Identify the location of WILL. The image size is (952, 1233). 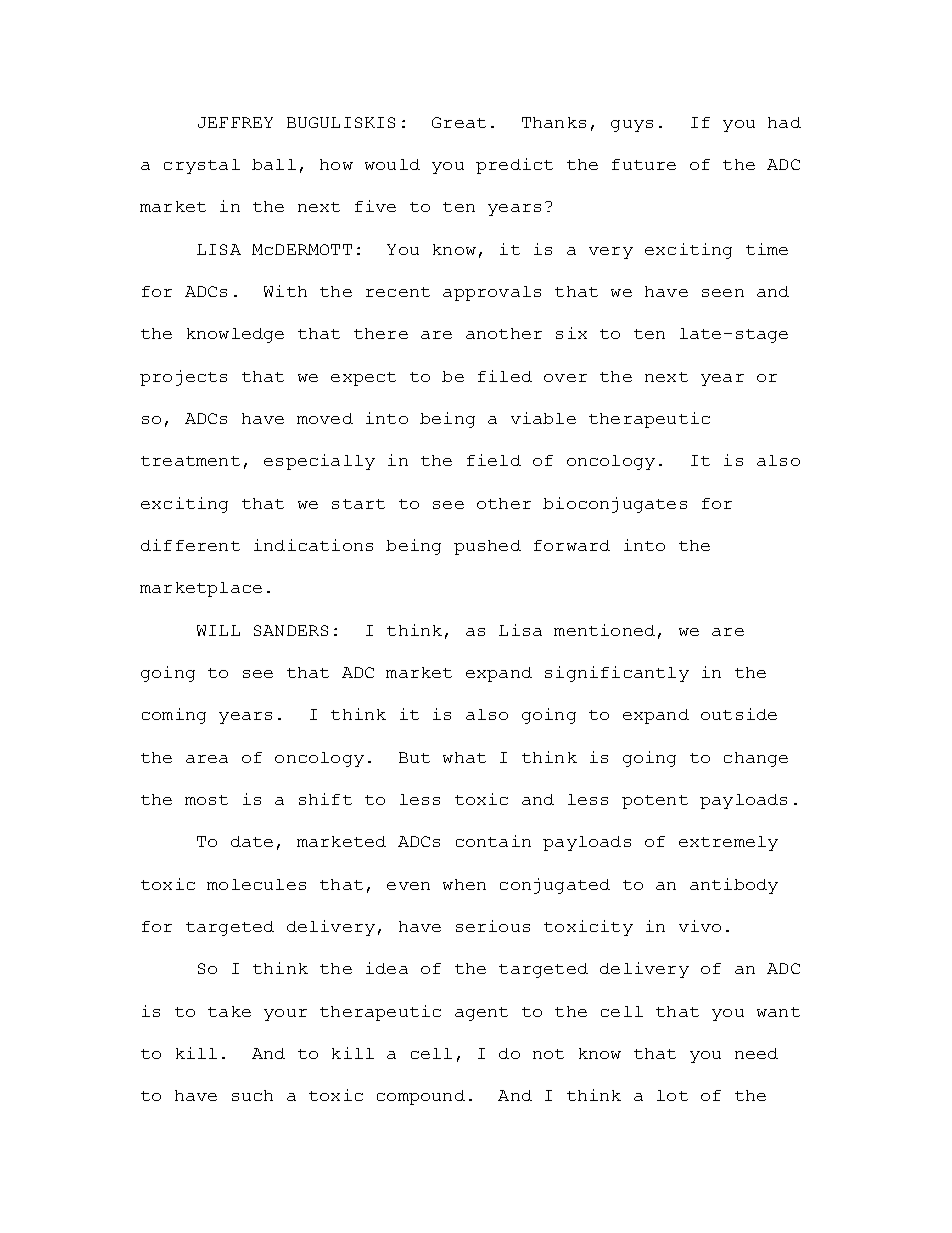
(218, 630).
